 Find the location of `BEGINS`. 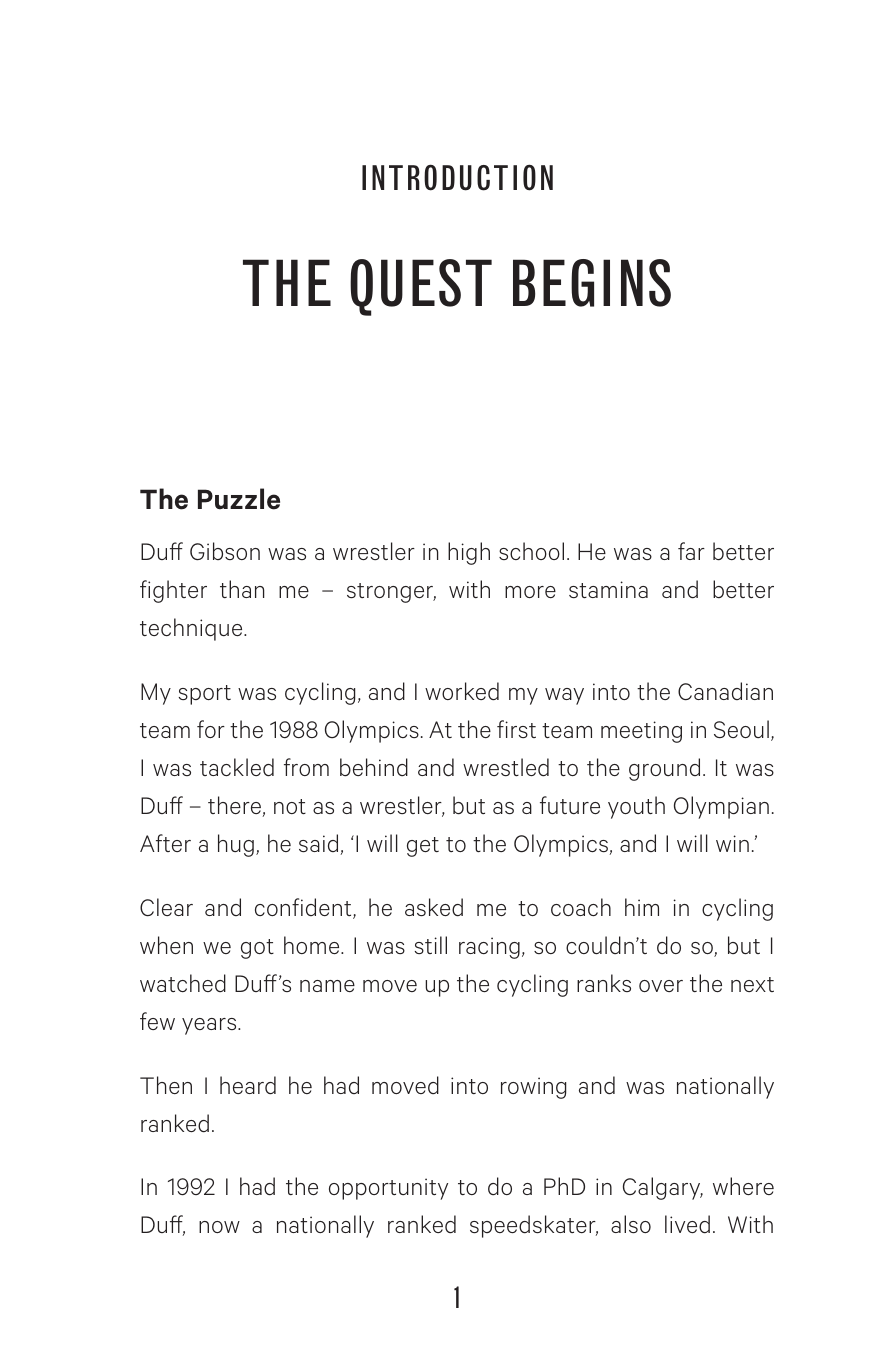

BEGINS is located at coordinates (592, 283).
